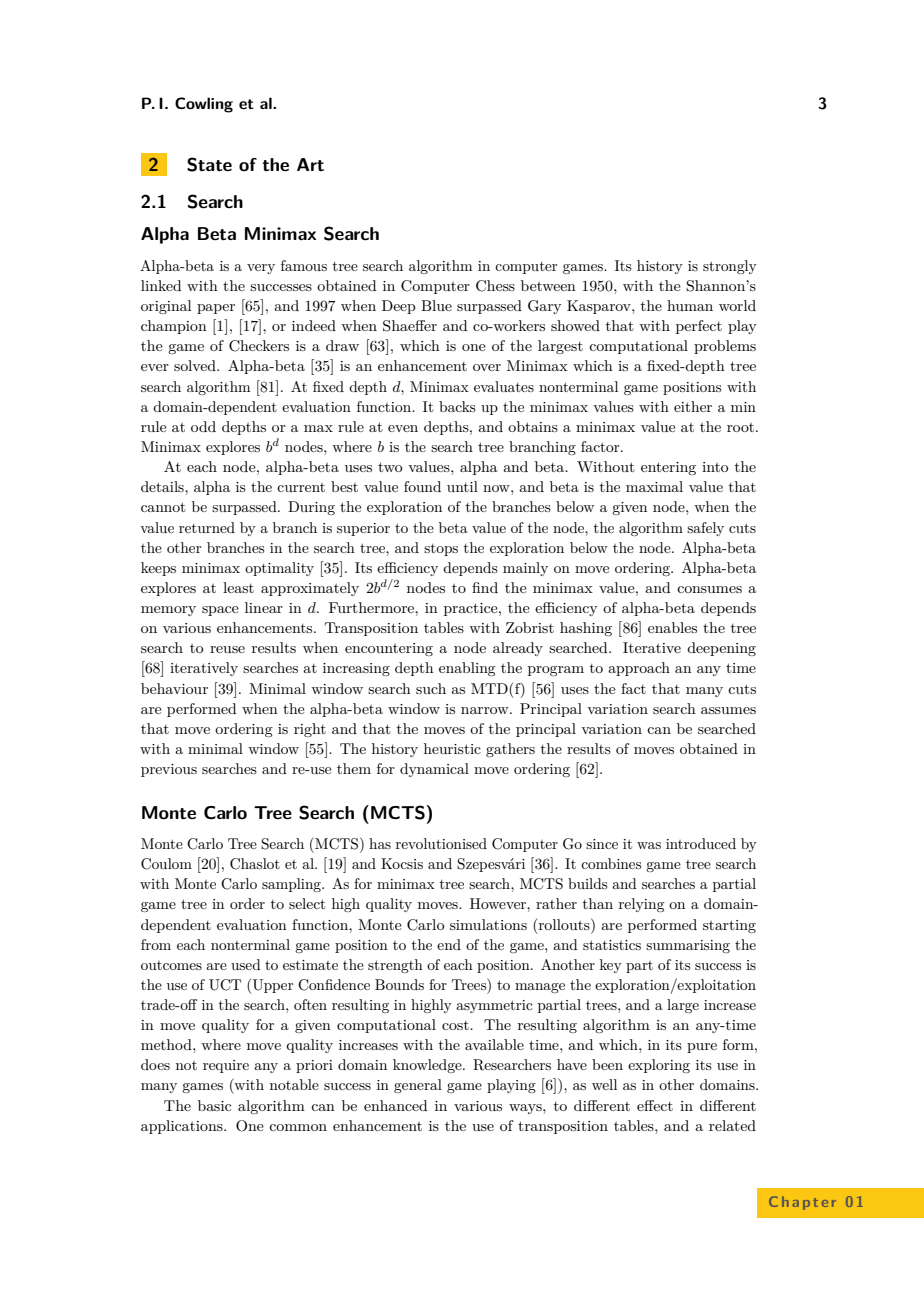  What do you see at coordinates (220, 611) in the image?
I see `space` at bounding box center [220, 611].
